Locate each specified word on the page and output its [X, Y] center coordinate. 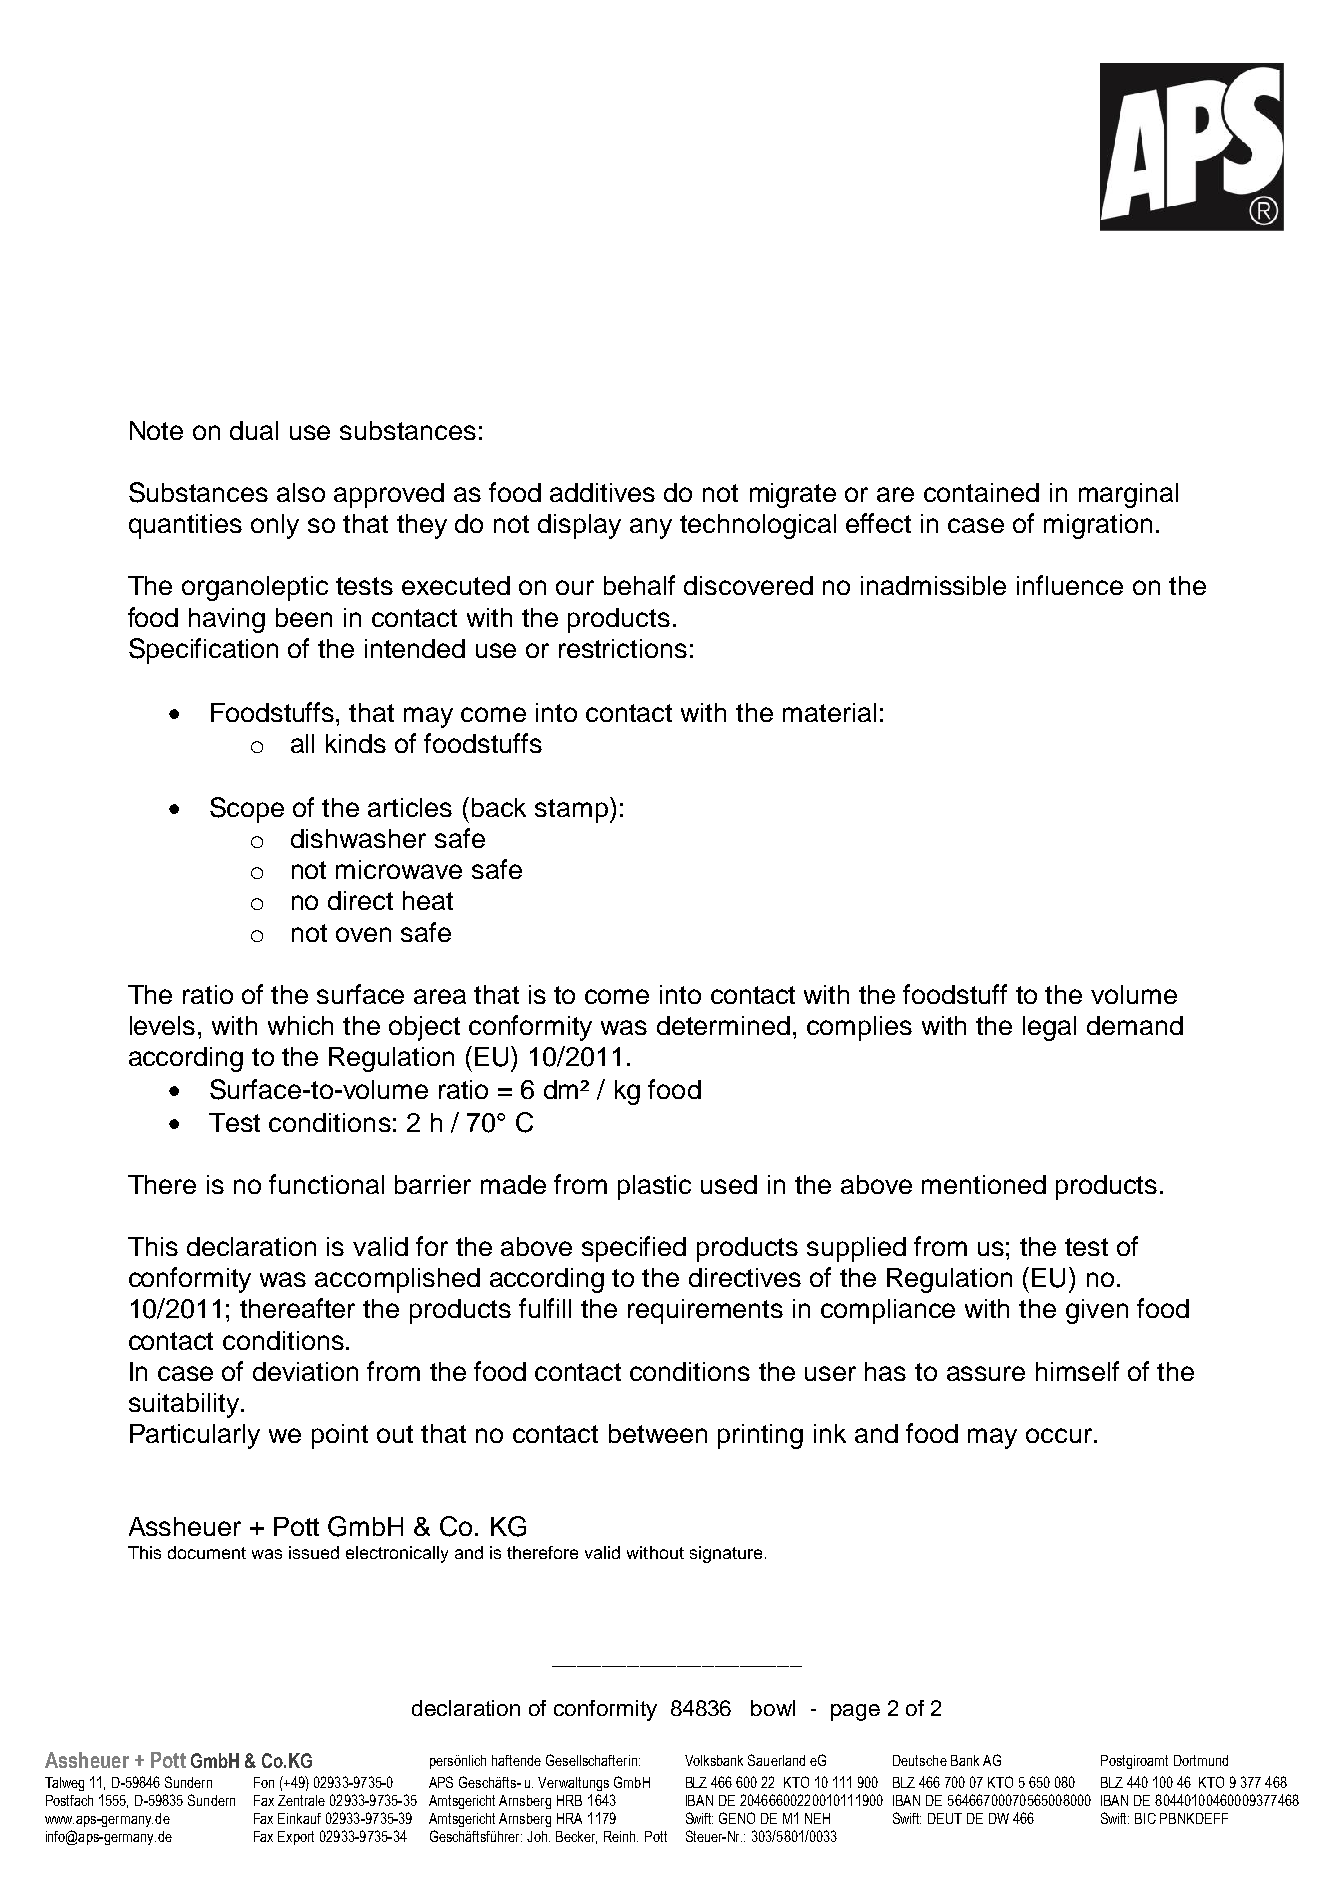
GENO [737, 1818]
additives [602, 492]
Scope [247, 810]
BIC [1145, 1818]
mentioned [984, 1184]
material [829, 712]
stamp [571, 811]
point [340, 1436]
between [658, 1433]
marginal [1128, 495]
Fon [264, 1782]
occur [1060, 1435]
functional [326, 1184]
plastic [654, 1187]
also [301, 492]
